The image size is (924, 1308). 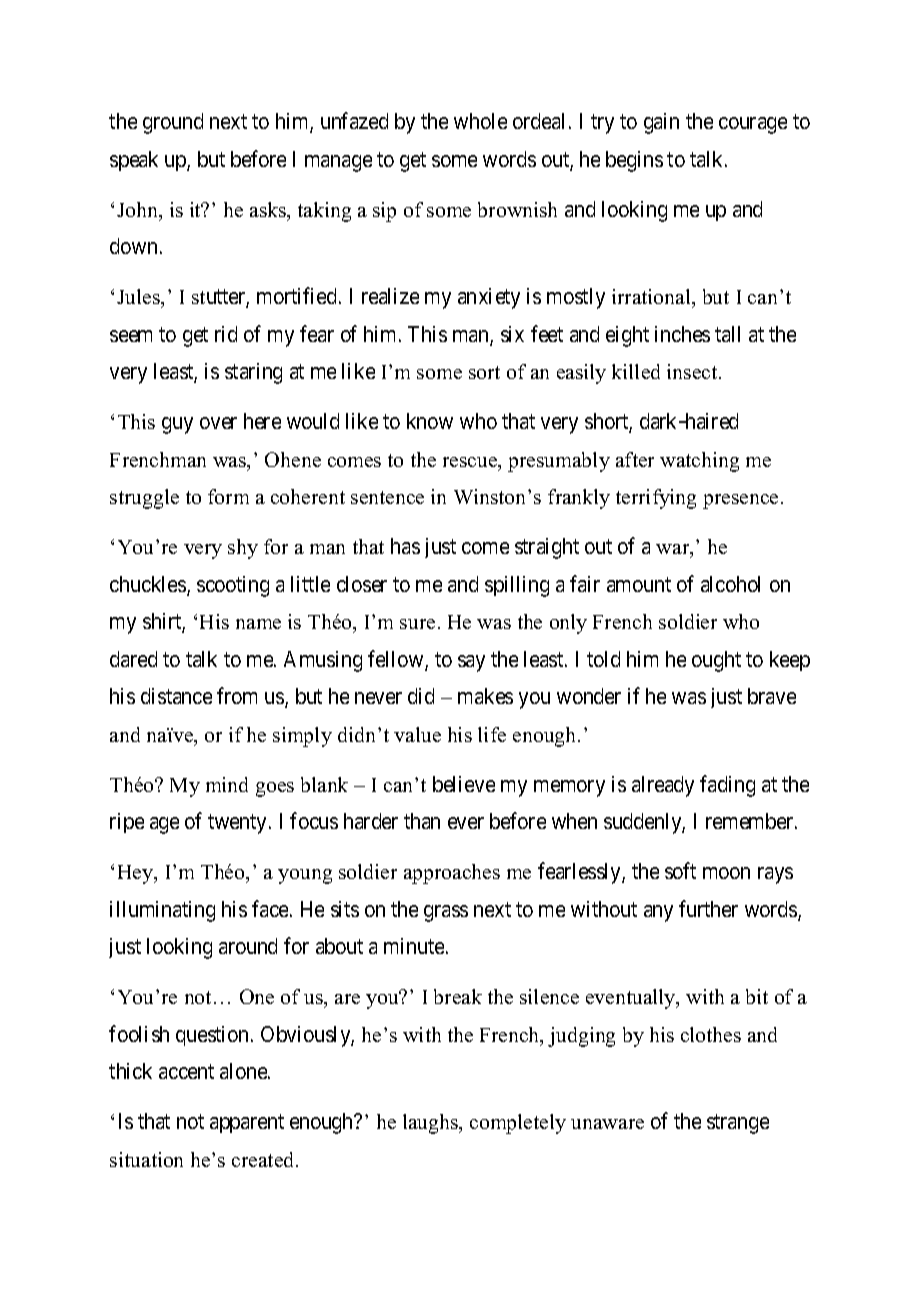 I want to click on apparent, so click(x=247, y=1124).
